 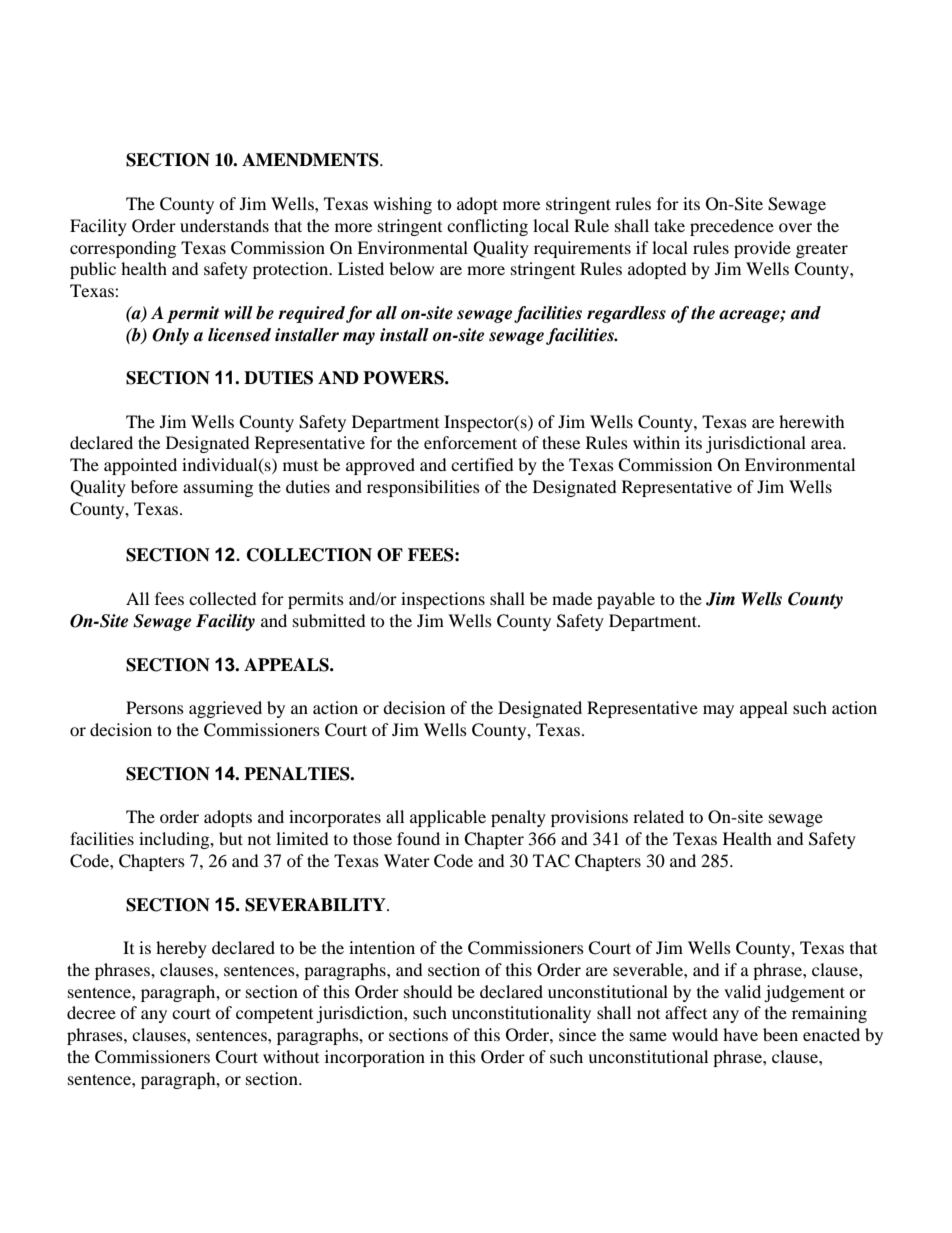 I want to click on area, so click(x=828, y=444).
